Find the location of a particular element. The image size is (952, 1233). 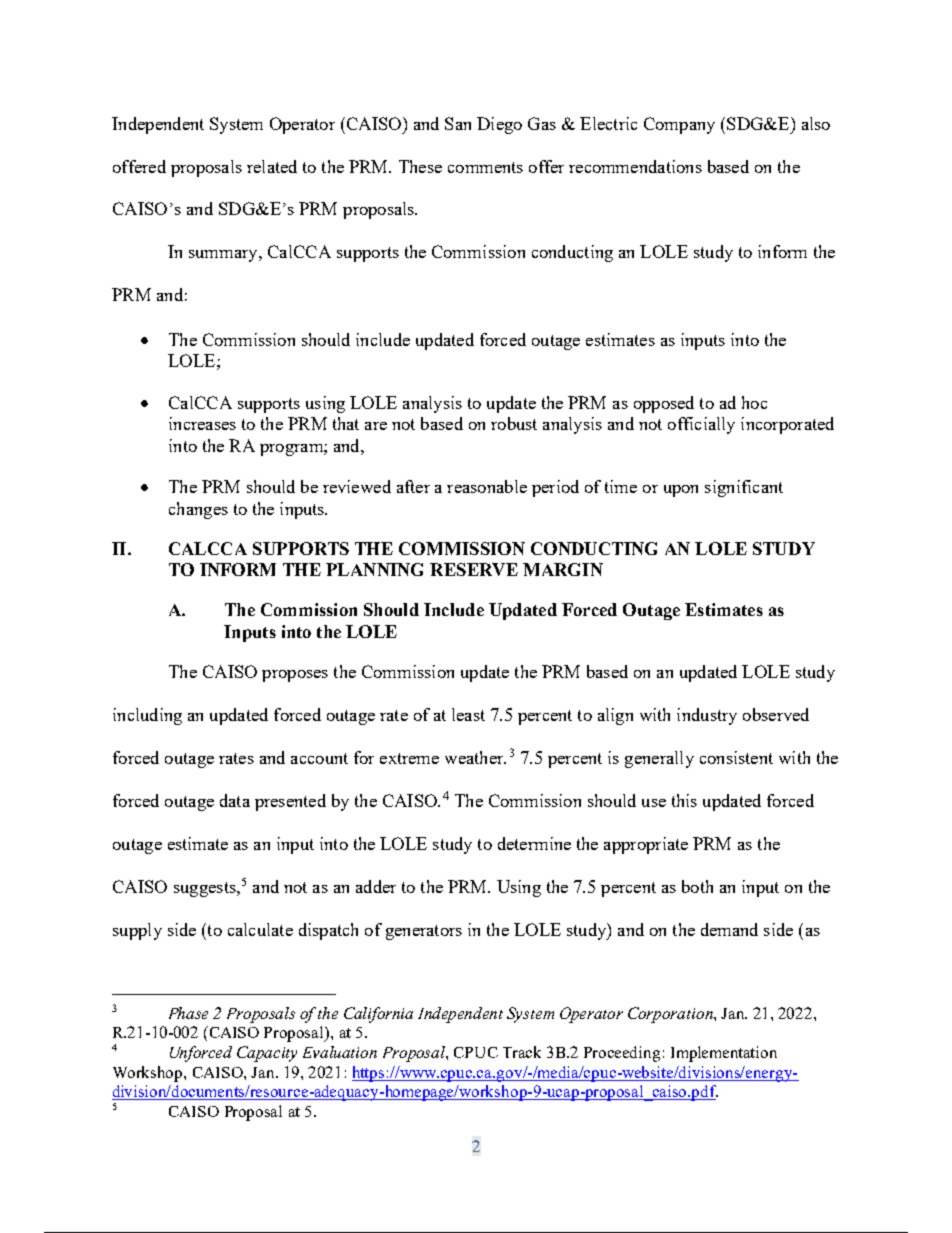

least is located at coordinates (468, 714).
